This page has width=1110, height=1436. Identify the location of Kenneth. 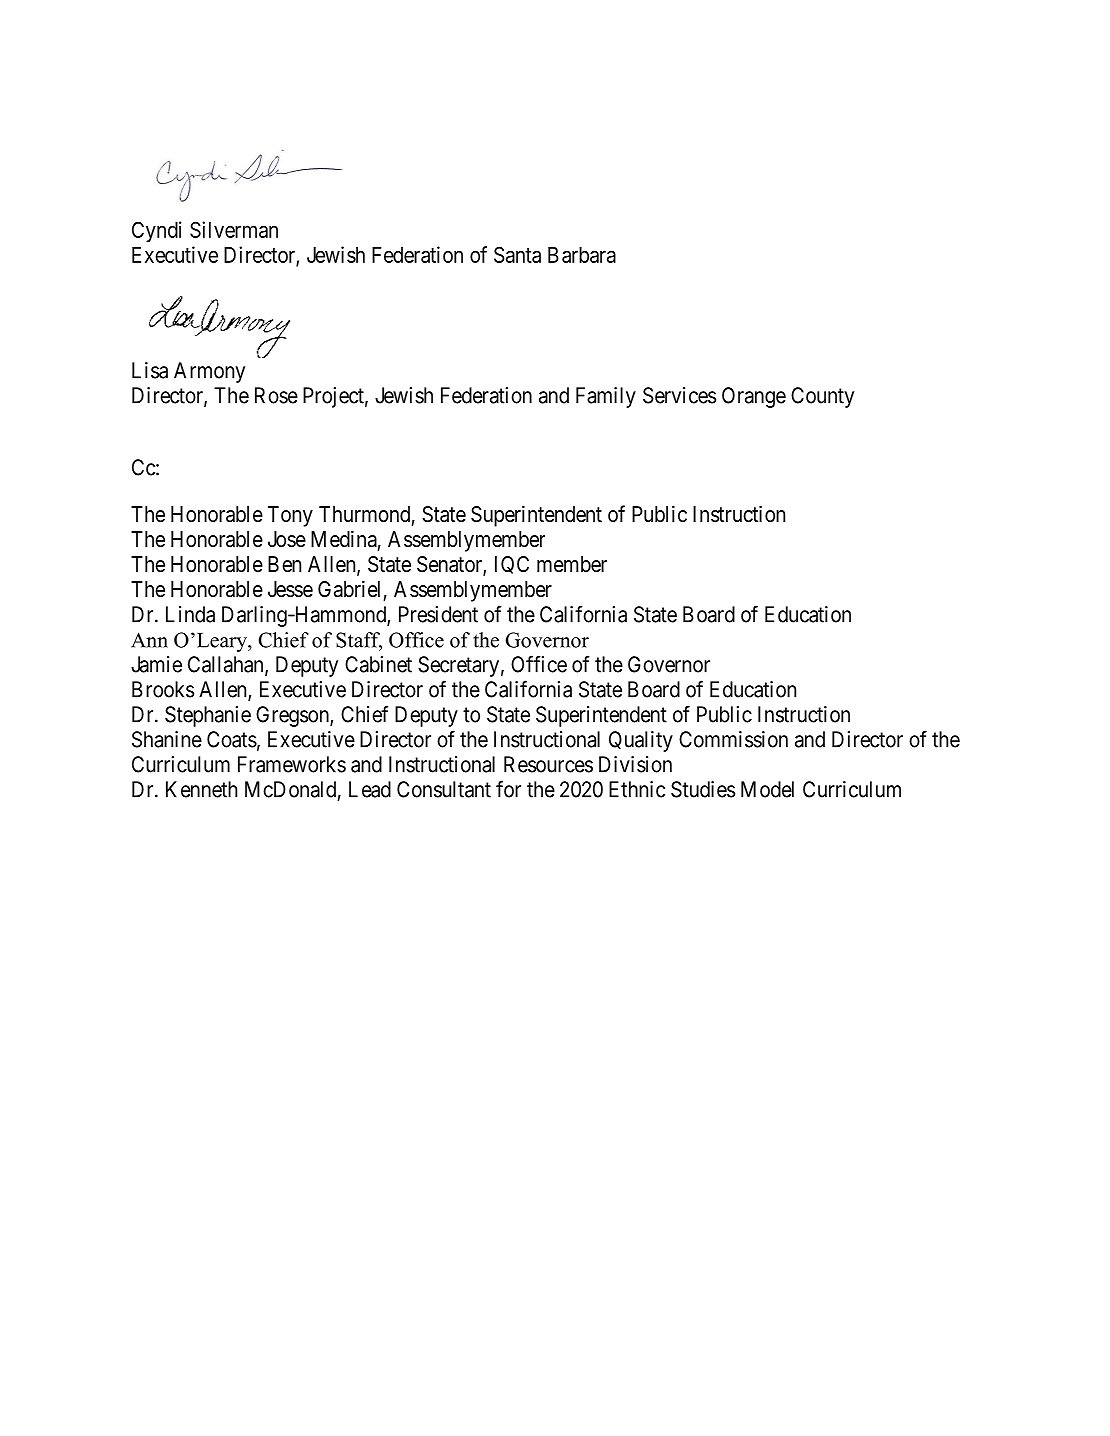
(201, 789).
